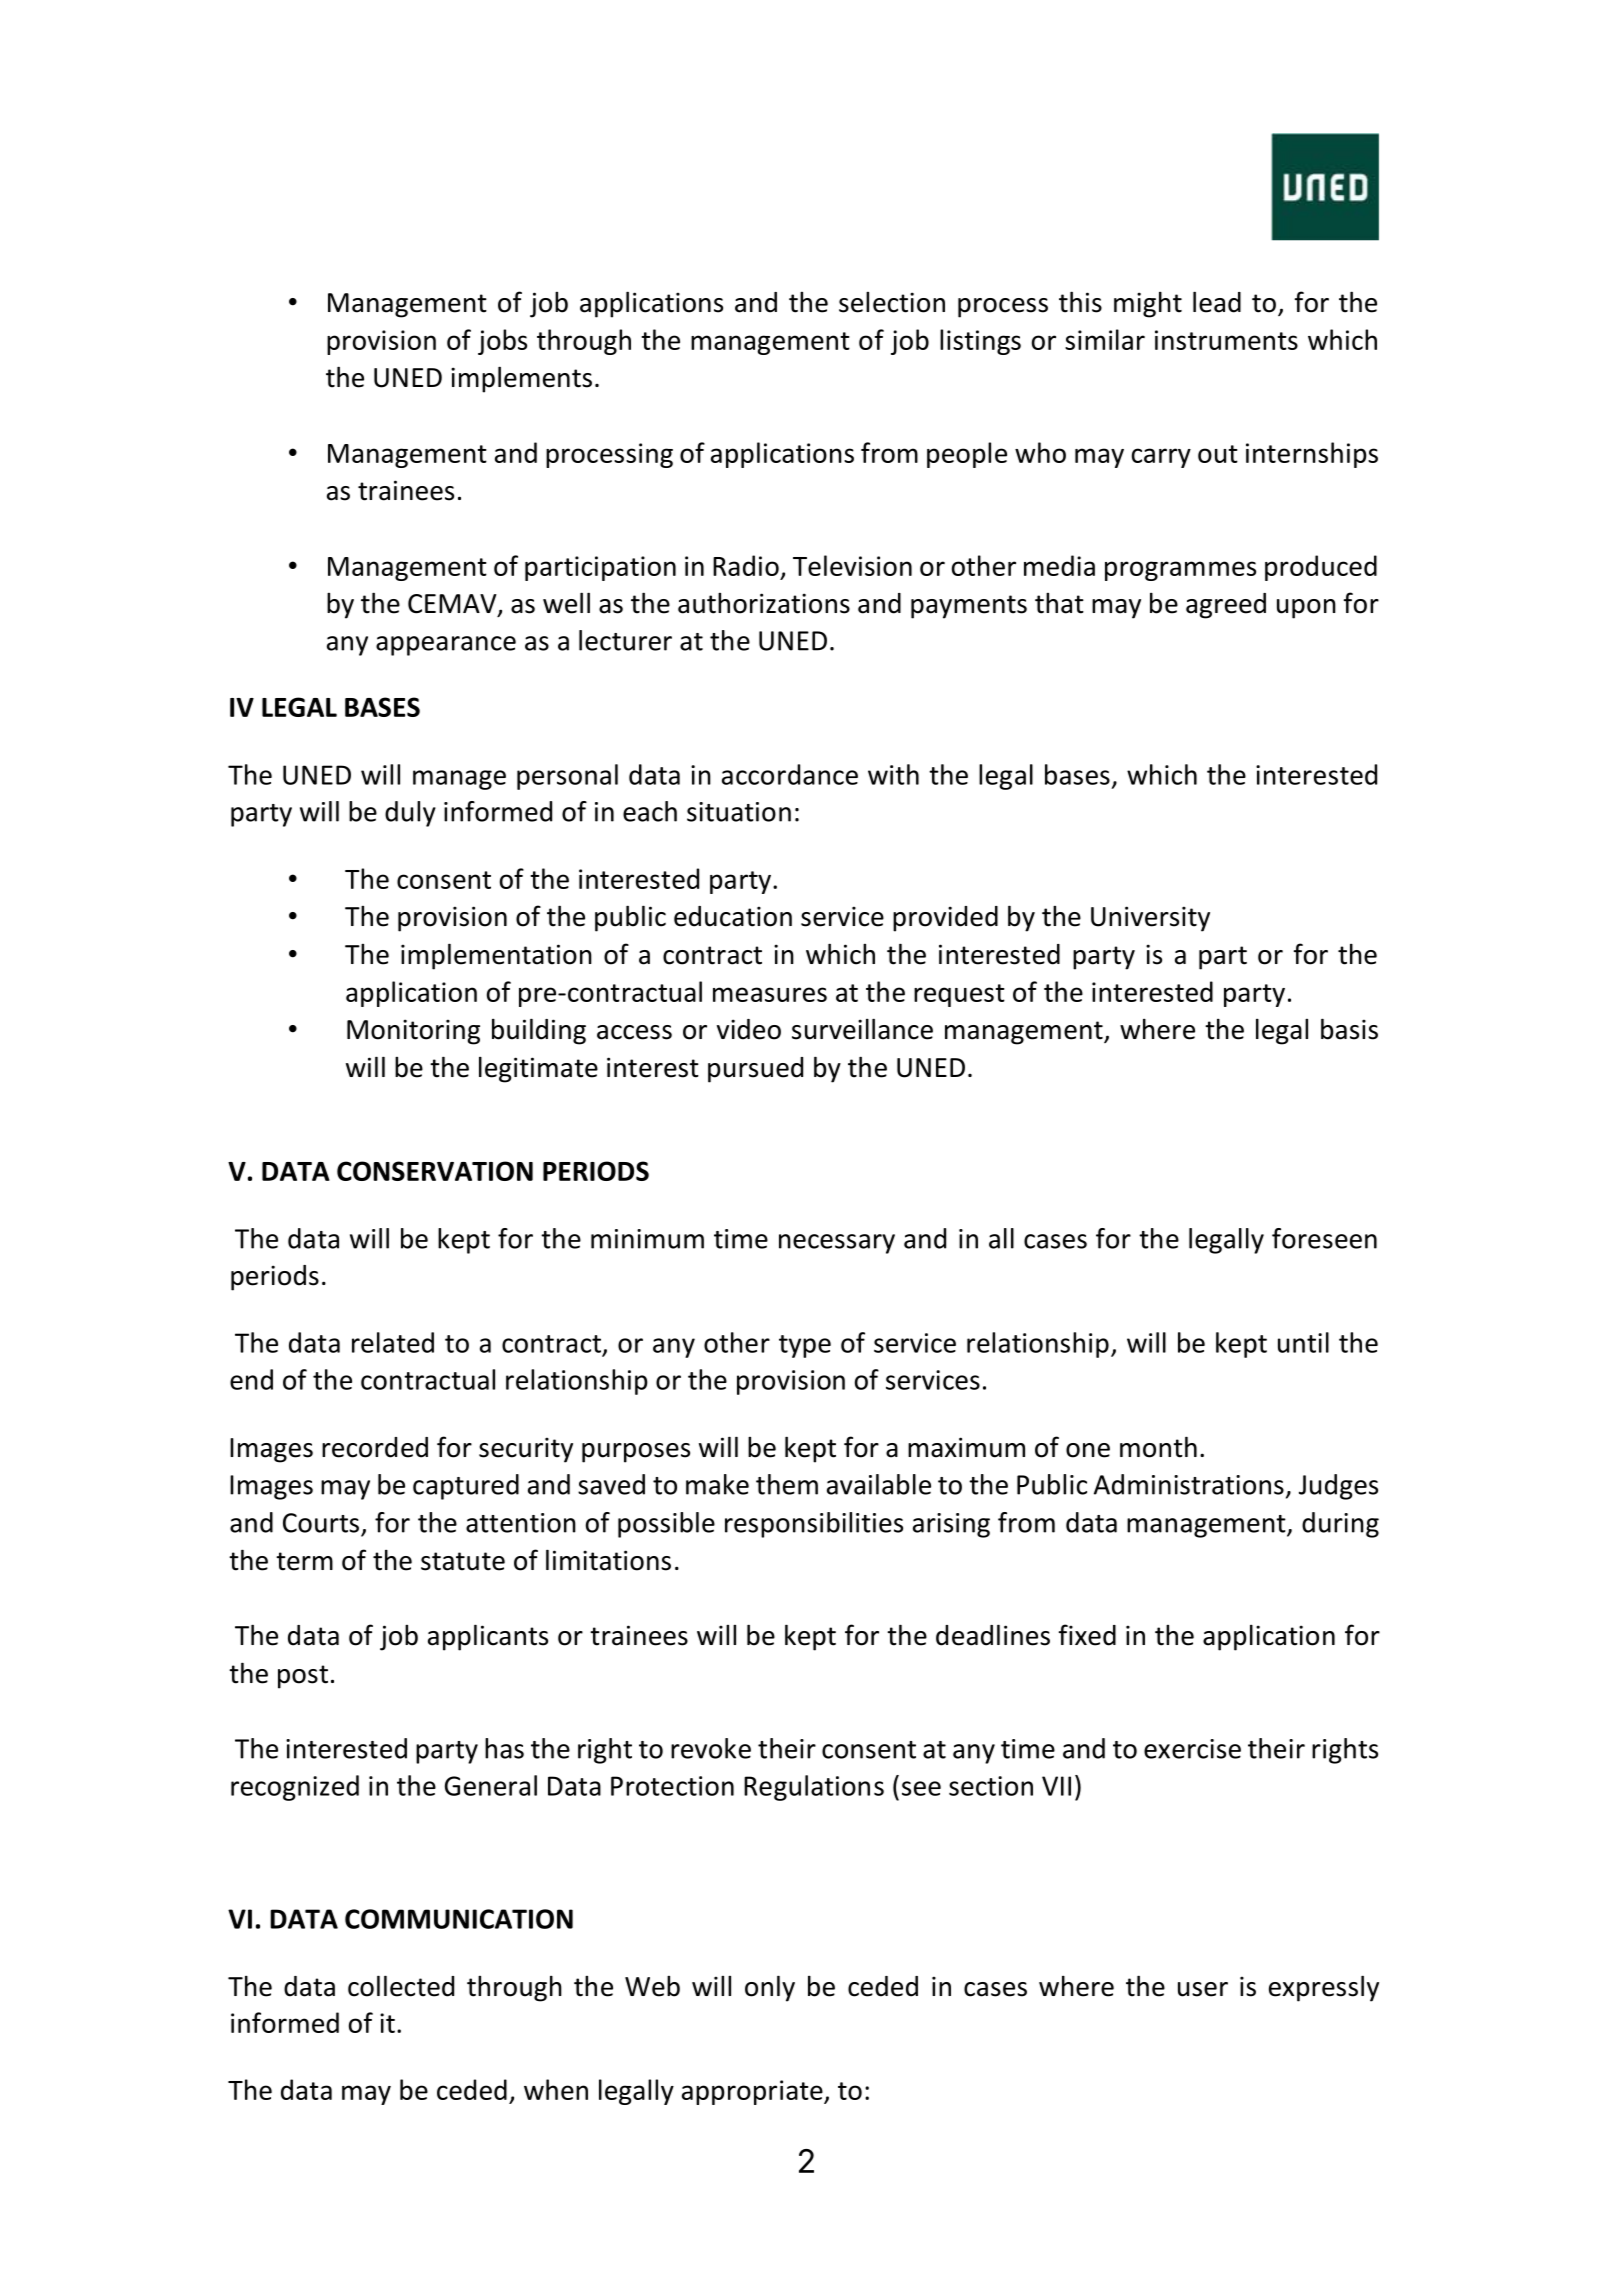 This screenshot has height=2275, width=1609. I want to click on selection, so click(892, 302).
